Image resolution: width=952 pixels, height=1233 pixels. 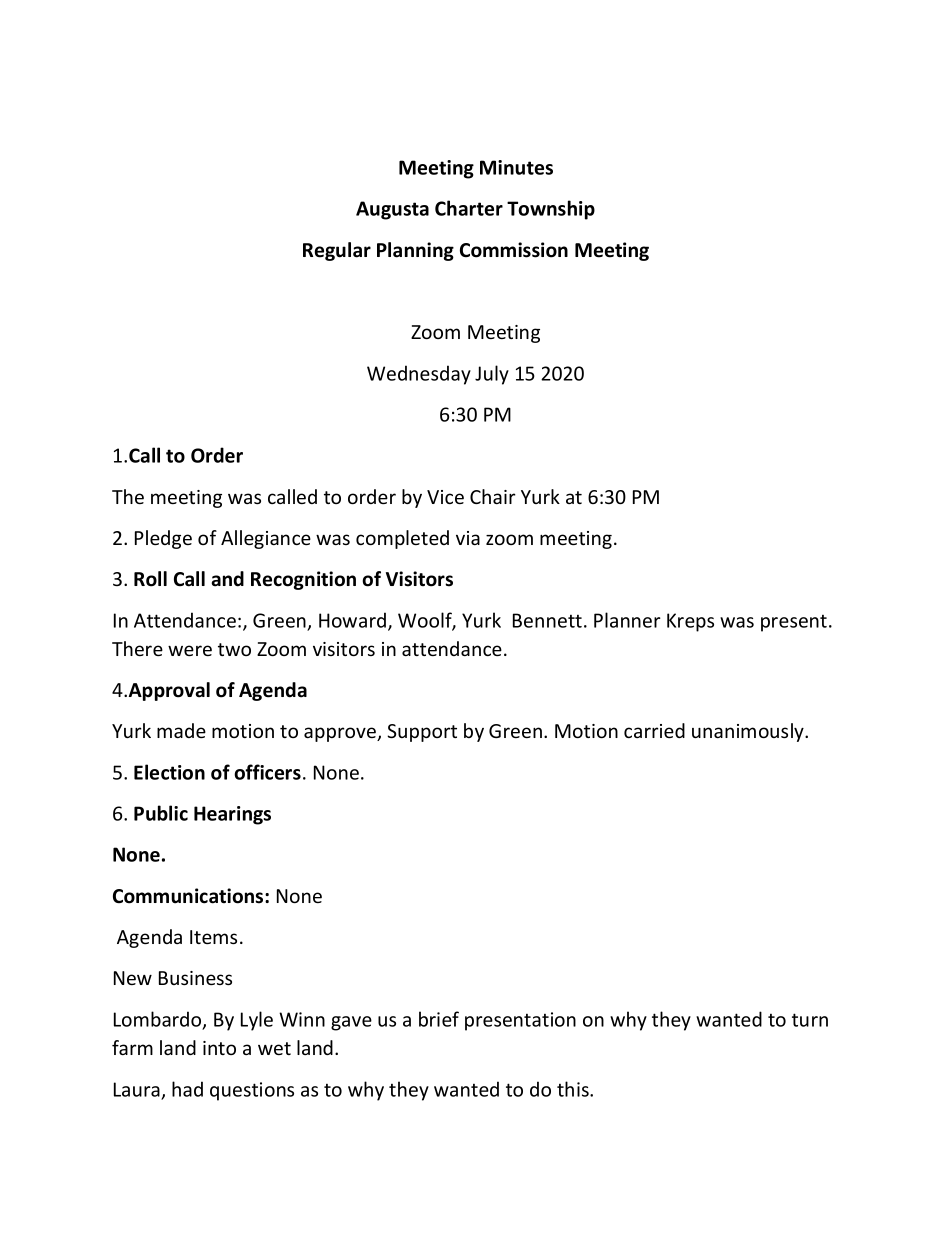 I want to click on turn, so click(x=810, y=1020).
